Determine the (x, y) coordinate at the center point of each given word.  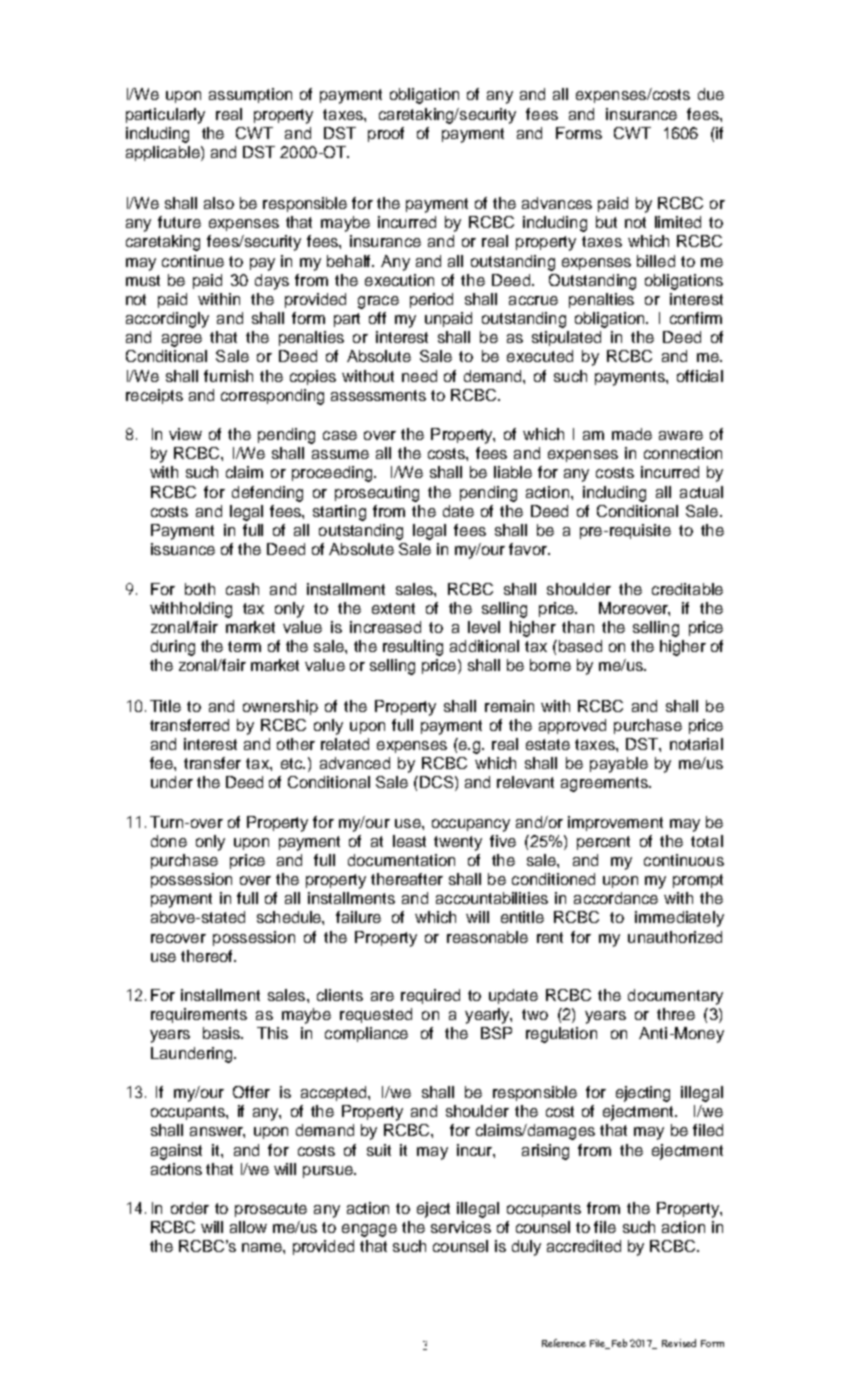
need (419, 376)
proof (386, 134)
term (244, 646)
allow (248, 1227)
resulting (413, 648)
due (711, 94)
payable (619, 765)
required (430, 996)
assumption (250, 95)
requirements (199, 1015)
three (676, 1014)
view (185, 434)
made (632, 434)
